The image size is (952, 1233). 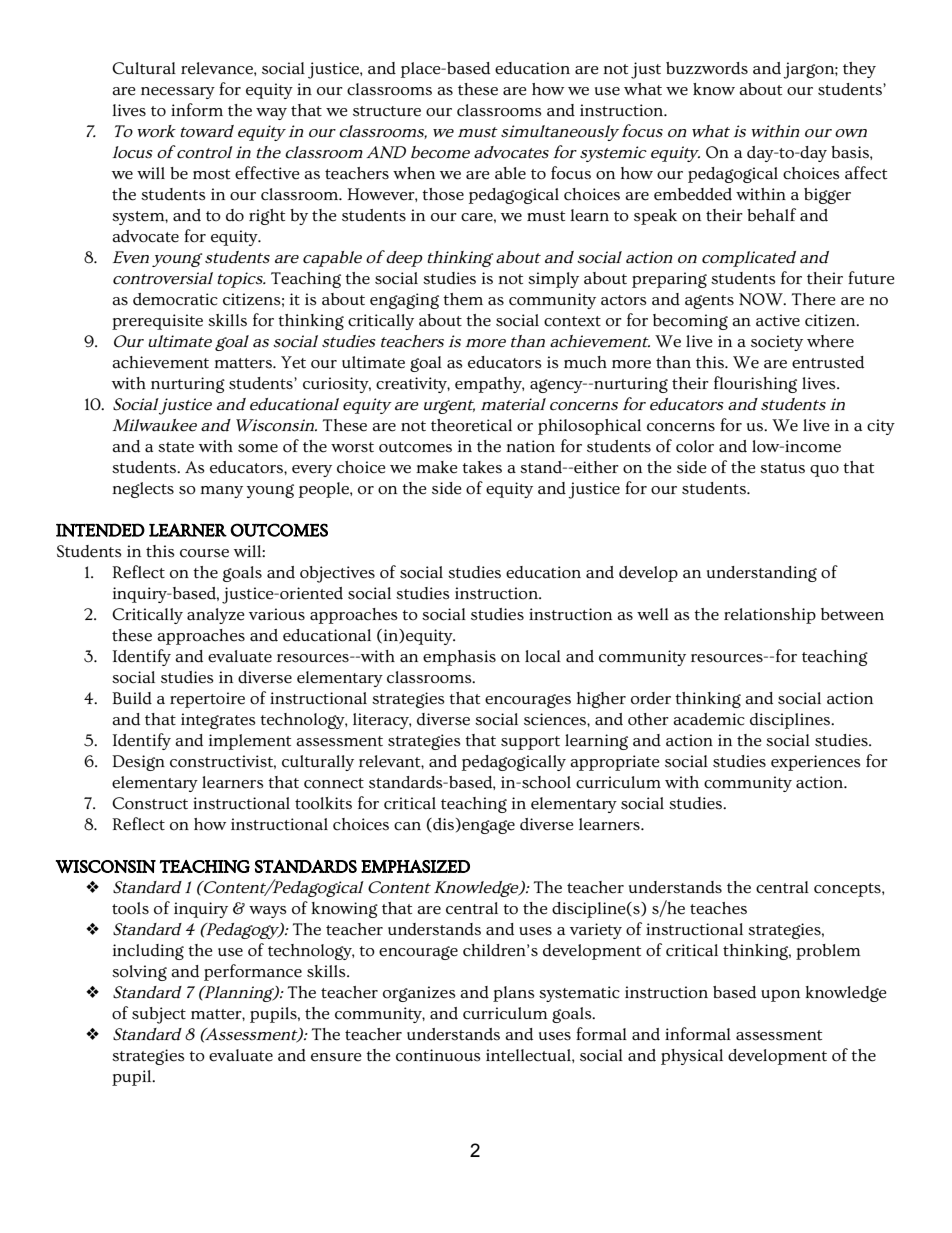 What do you see at coordinates (157, 322) in the image?
I see `prerequisite` at bounding box center [157, 322].
